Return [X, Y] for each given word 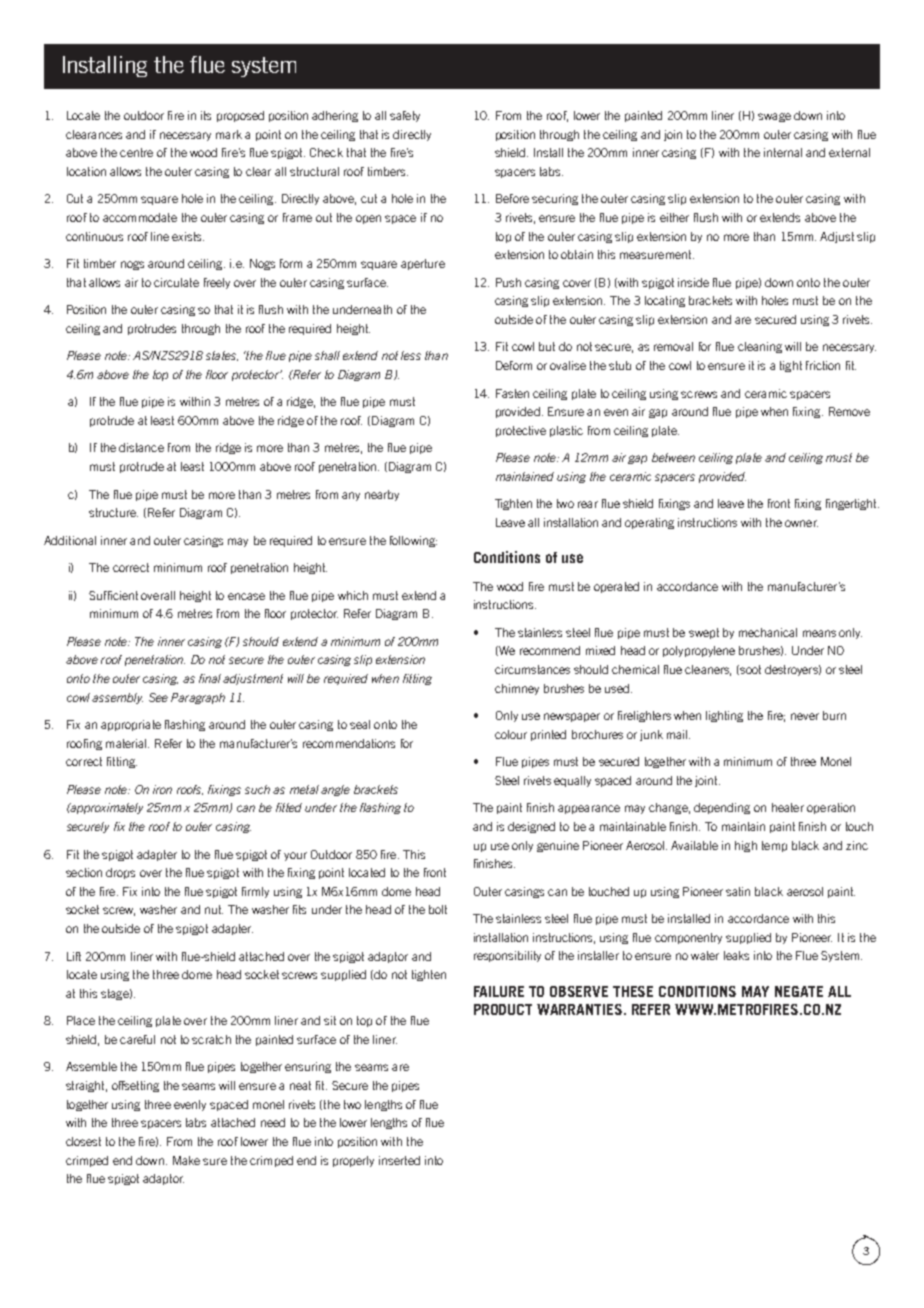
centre [136, 152]
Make [186, 1160]
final [210, 678]
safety [405, 116]
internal [783, 152]
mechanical [768, 632]
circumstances [532, 669]
